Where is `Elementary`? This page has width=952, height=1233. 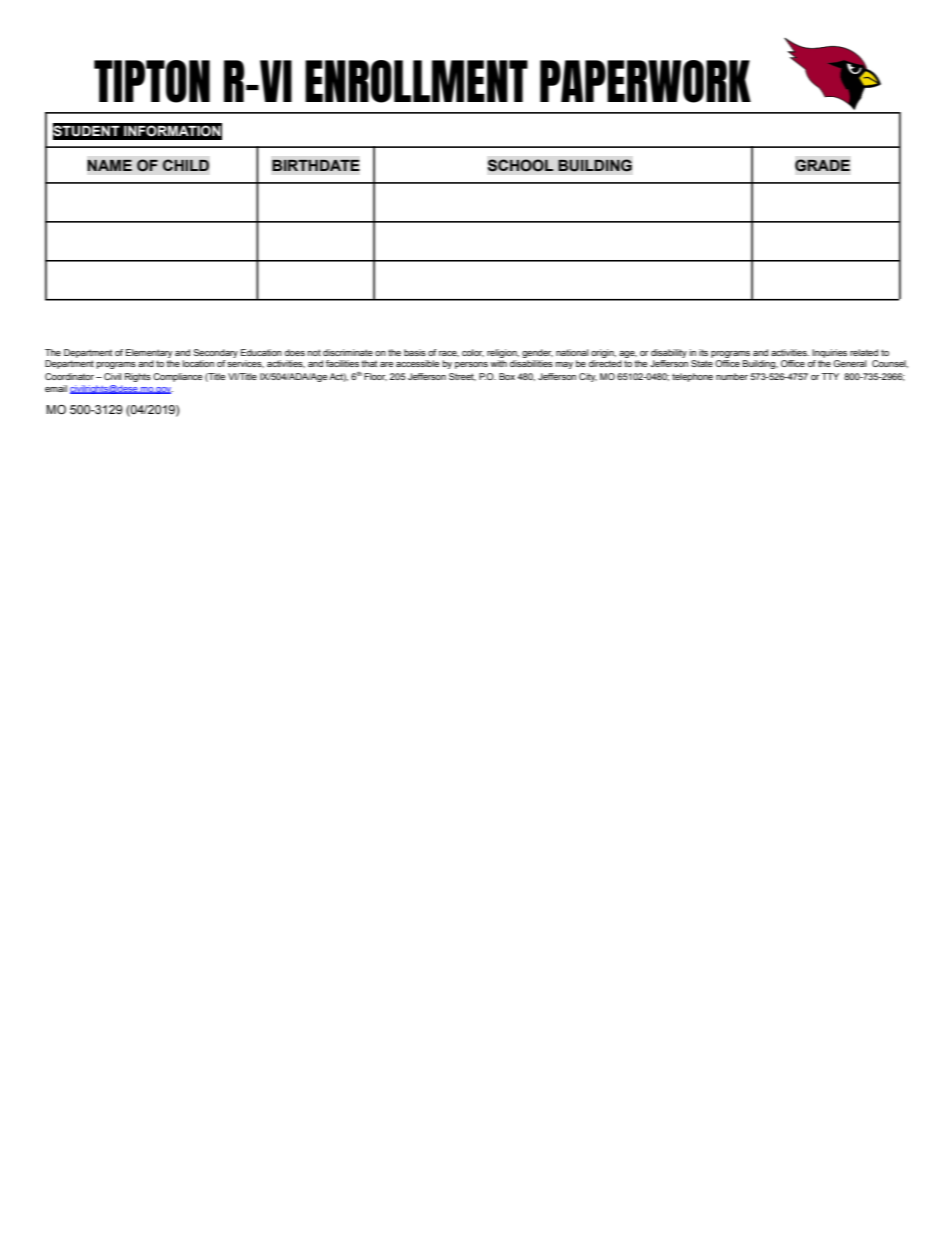 Elementary is located at coordinates (149, 353).
